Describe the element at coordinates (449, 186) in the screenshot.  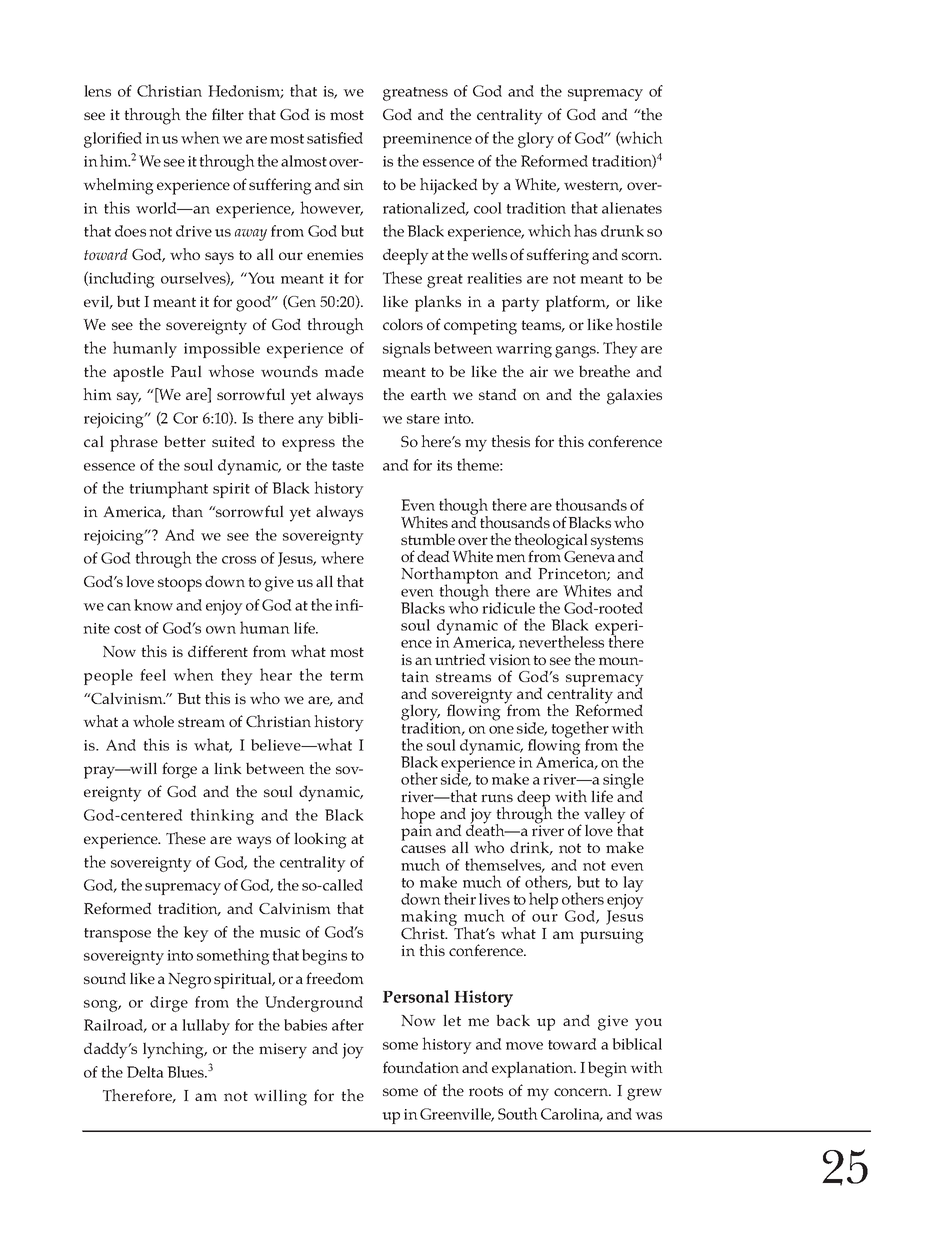
I see `hijacked` at that location.
